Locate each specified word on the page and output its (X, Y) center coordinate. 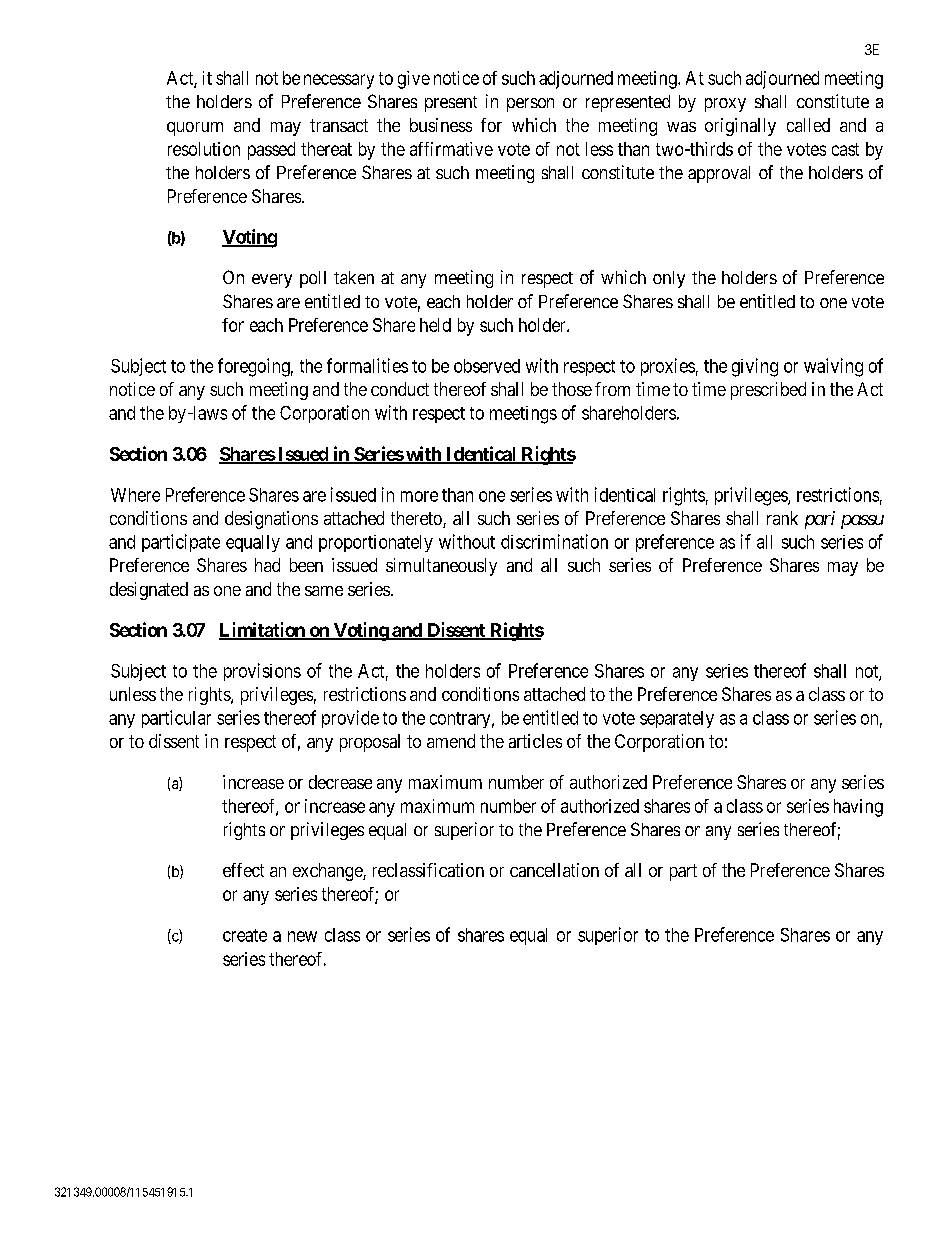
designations (271, 520)
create (245, 935)
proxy (725, 105)
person (530, 105)
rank (782, 518)
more (419, 496)
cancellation (554, 870)
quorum (195, 129)
